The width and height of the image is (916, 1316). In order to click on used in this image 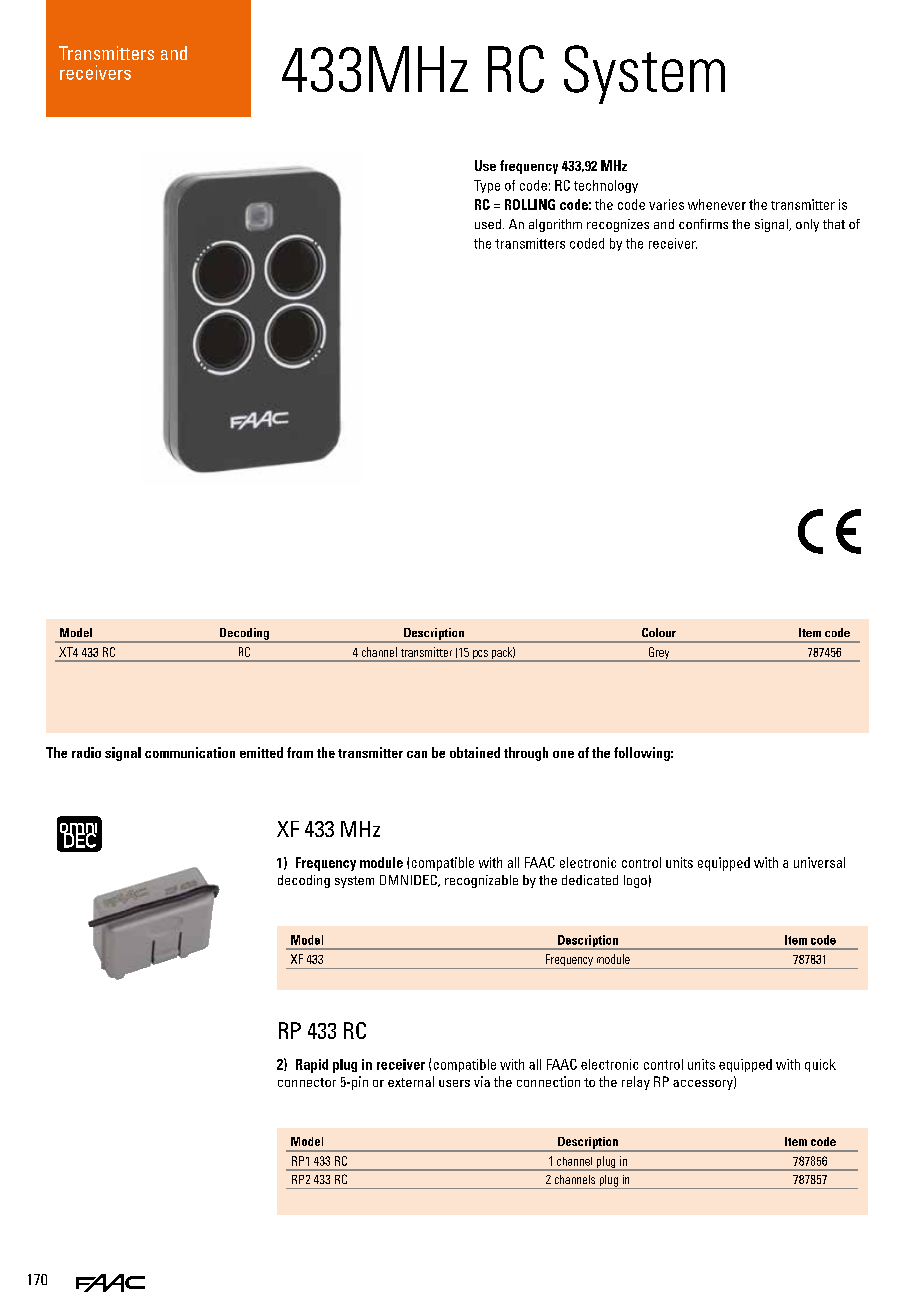, I will do `click(488, 224)`.
